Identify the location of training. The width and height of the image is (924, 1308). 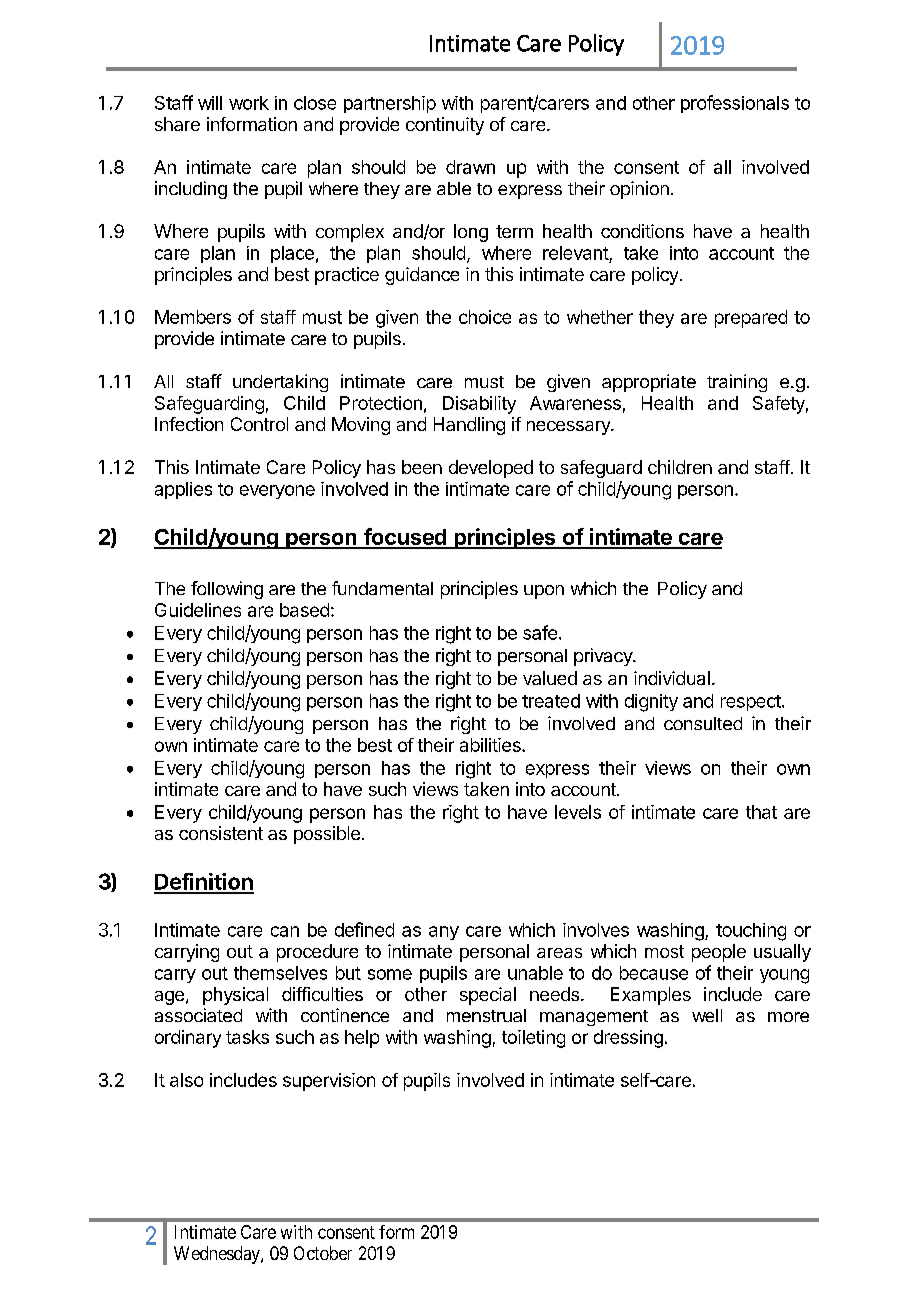
(737, 383).
